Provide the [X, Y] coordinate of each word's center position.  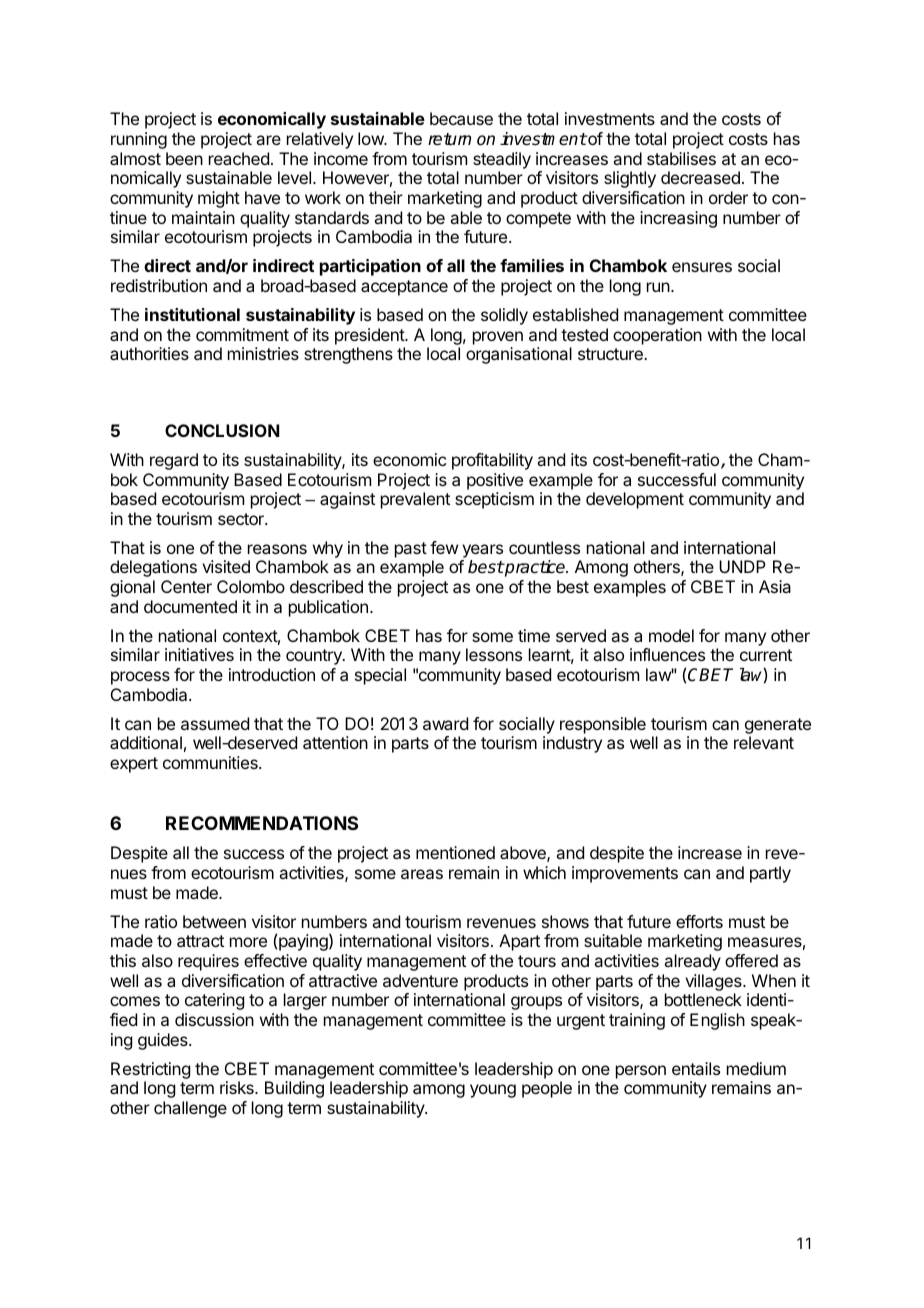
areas [422, 874]
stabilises [681, 158]
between [214, 921]
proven [498, 338]
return [449, 139]
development [635, 500]
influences [667, 654]
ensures [702, 267]
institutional [192, 314]
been [184, 158]
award [445, 723]
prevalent [415, 500]
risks [238, 1087]
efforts [699, 921]
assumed [215, 723]
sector [242, 519]
